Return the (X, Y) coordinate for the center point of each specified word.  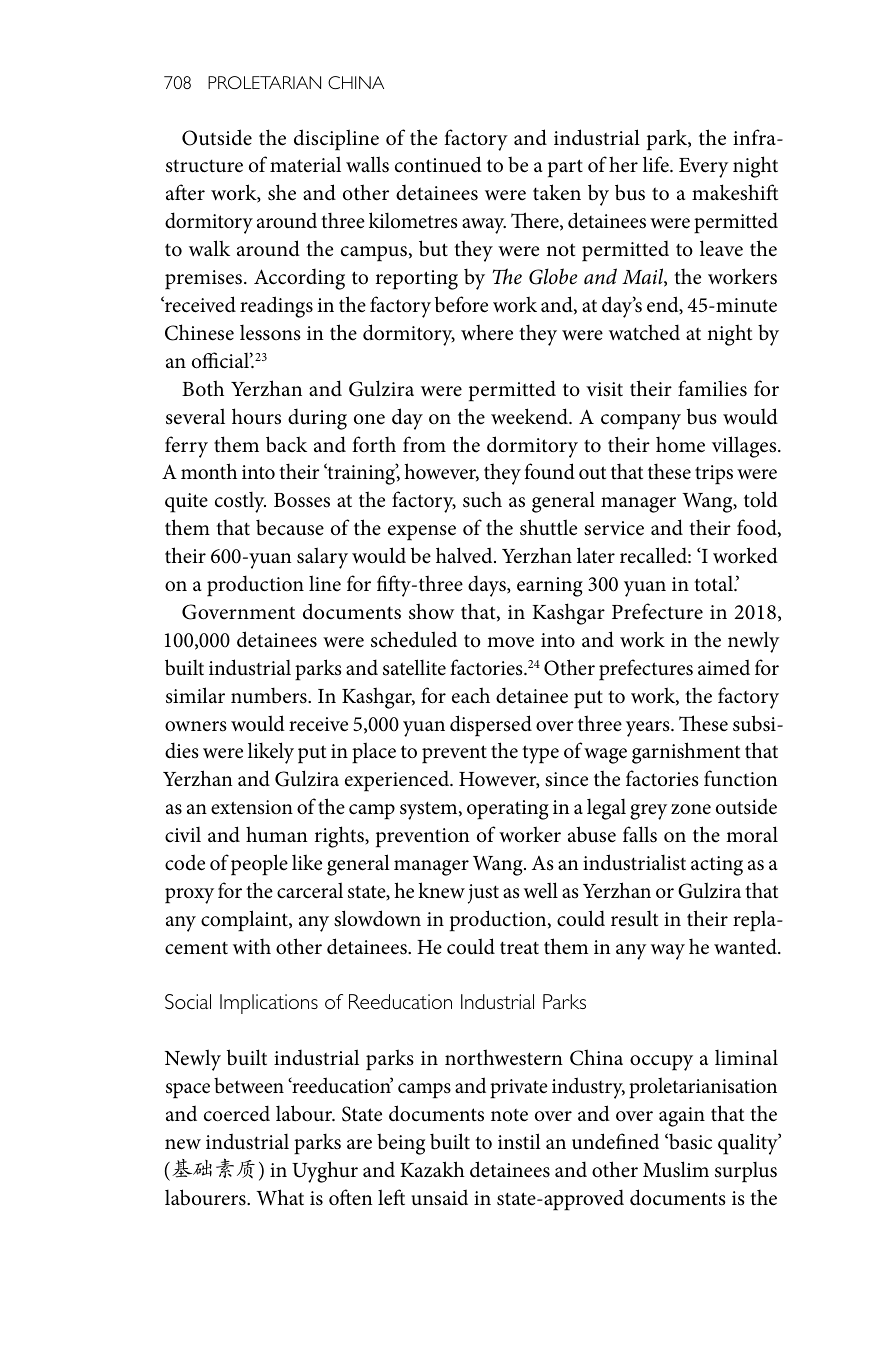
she (282, 192)
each (471, 695)
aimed (724, 668)
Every (703, 168)
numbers (270, 695)
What (280, 1197)
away (484, 226)
